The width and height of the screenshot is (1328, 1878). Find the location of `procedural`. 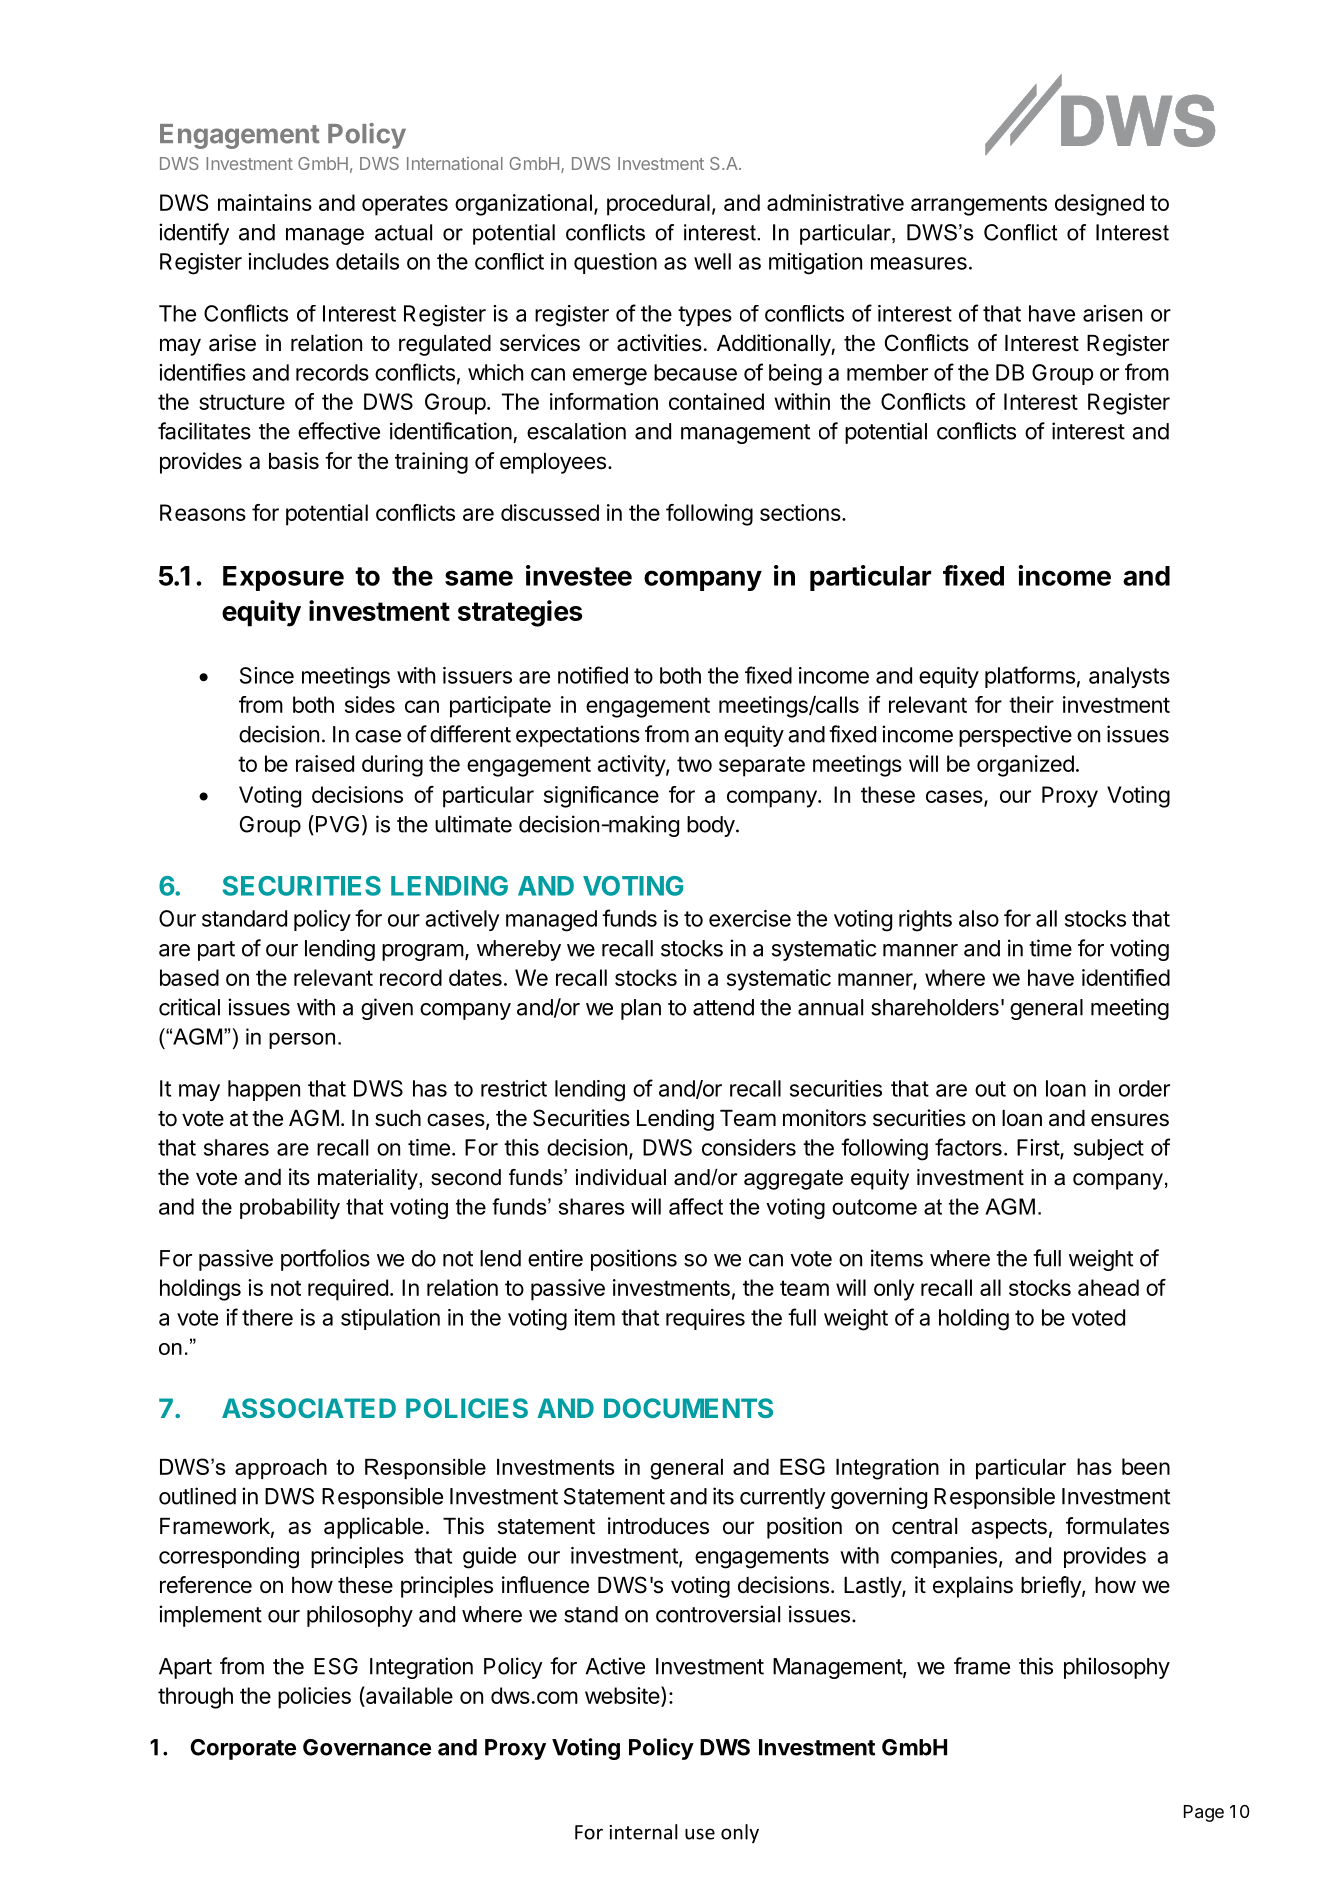

procedural is located at coordinates (658, 205).
